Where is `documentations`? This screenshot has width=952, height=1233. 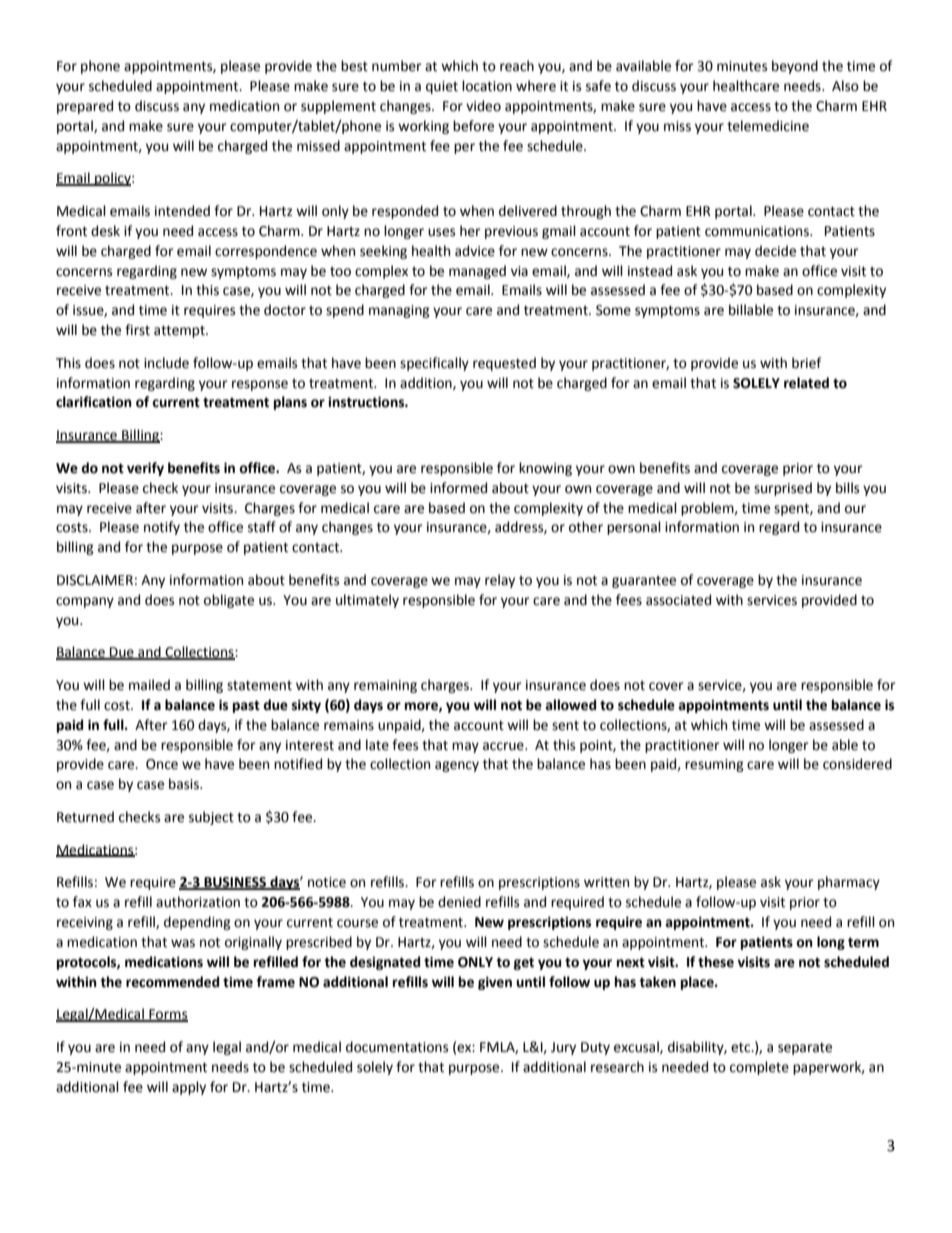 documentations is located at coordinates (397, 1047).
